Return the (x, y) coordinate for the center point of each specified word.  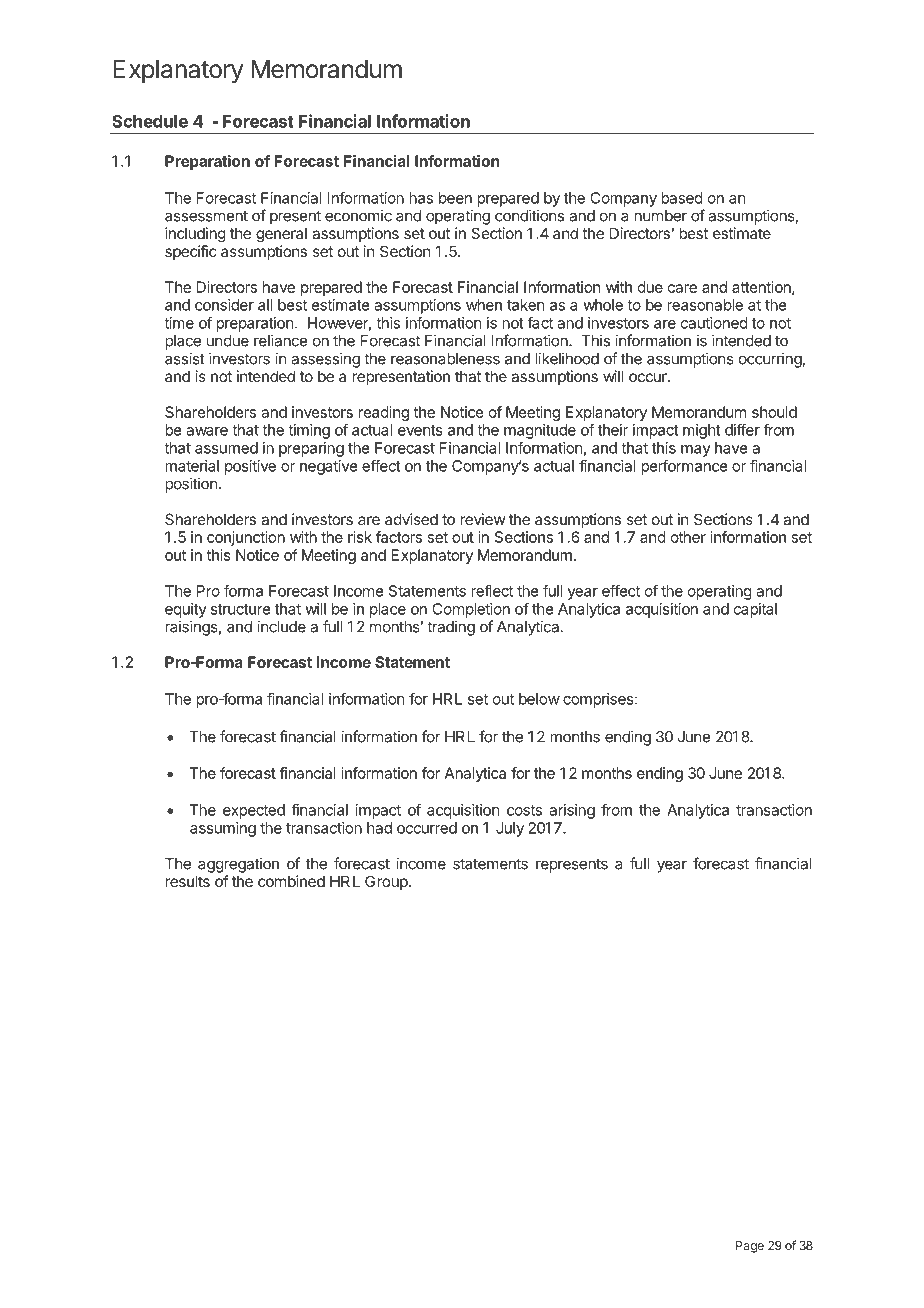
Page (750, 1247)
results (187, 881)
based (682, 198)
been (455, 198)
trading (451, 628)
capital (755, 610)
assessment (206, 216)
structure (240, 609)
